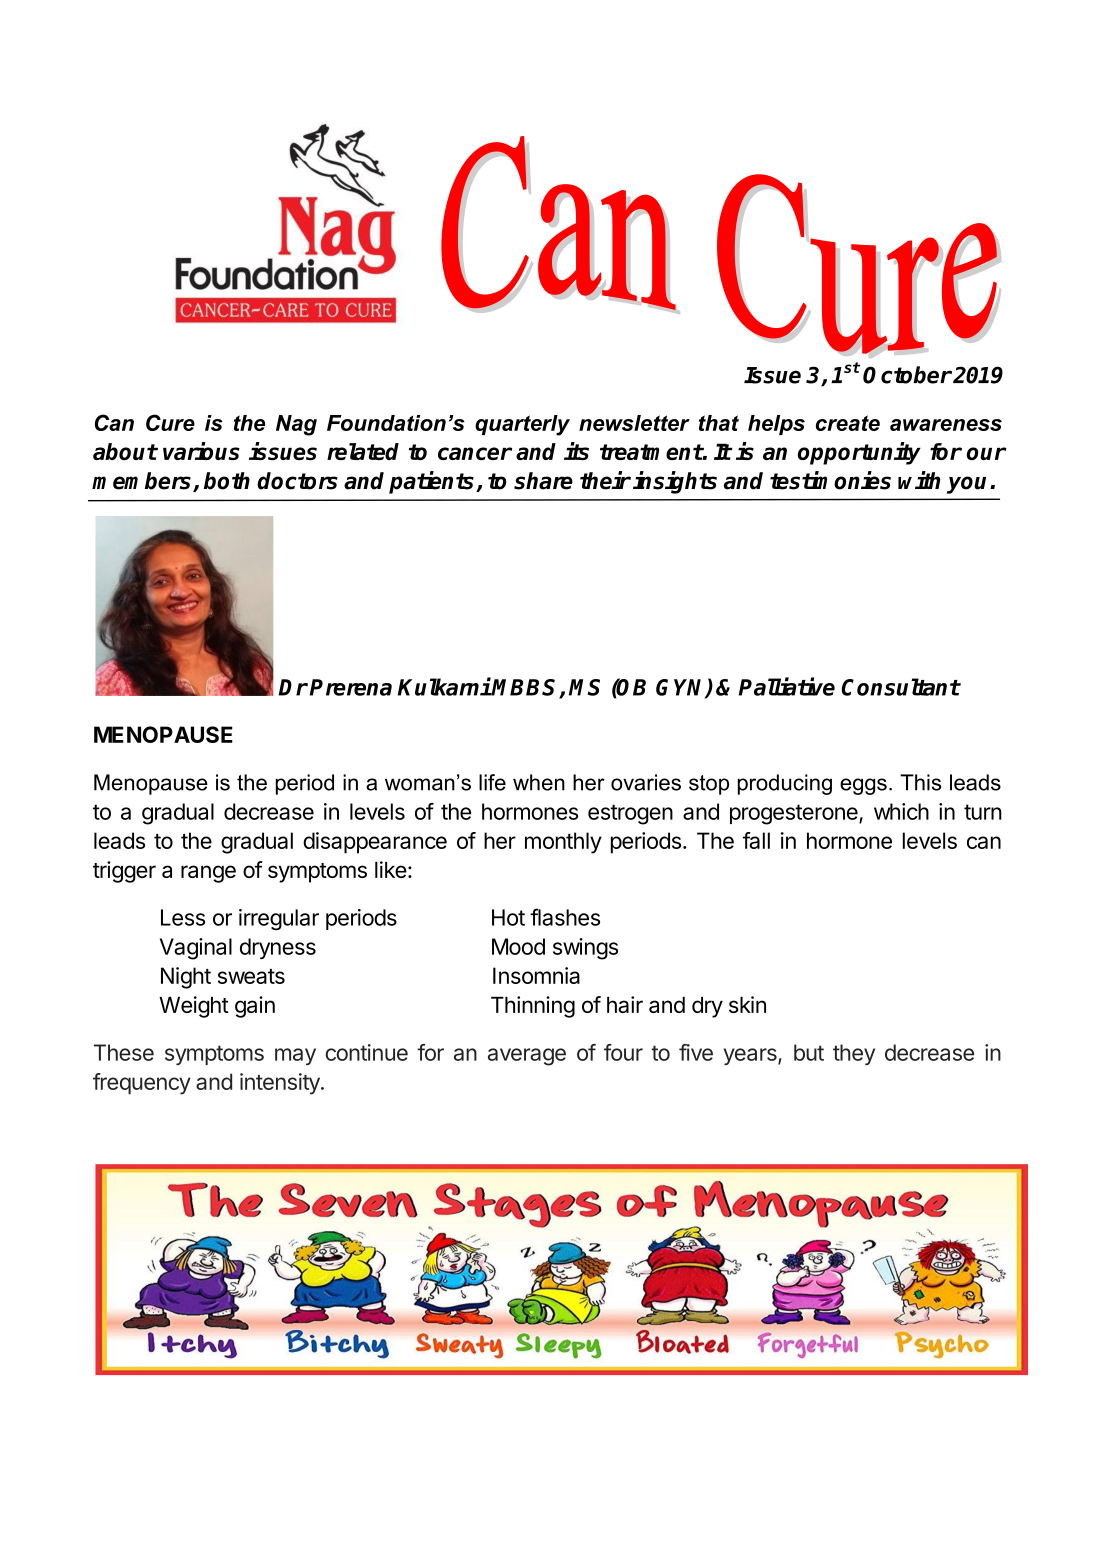  What do you see at coordinates (747, 1004) in the page?
I see `skin` at bounding box center [747, 1004].
